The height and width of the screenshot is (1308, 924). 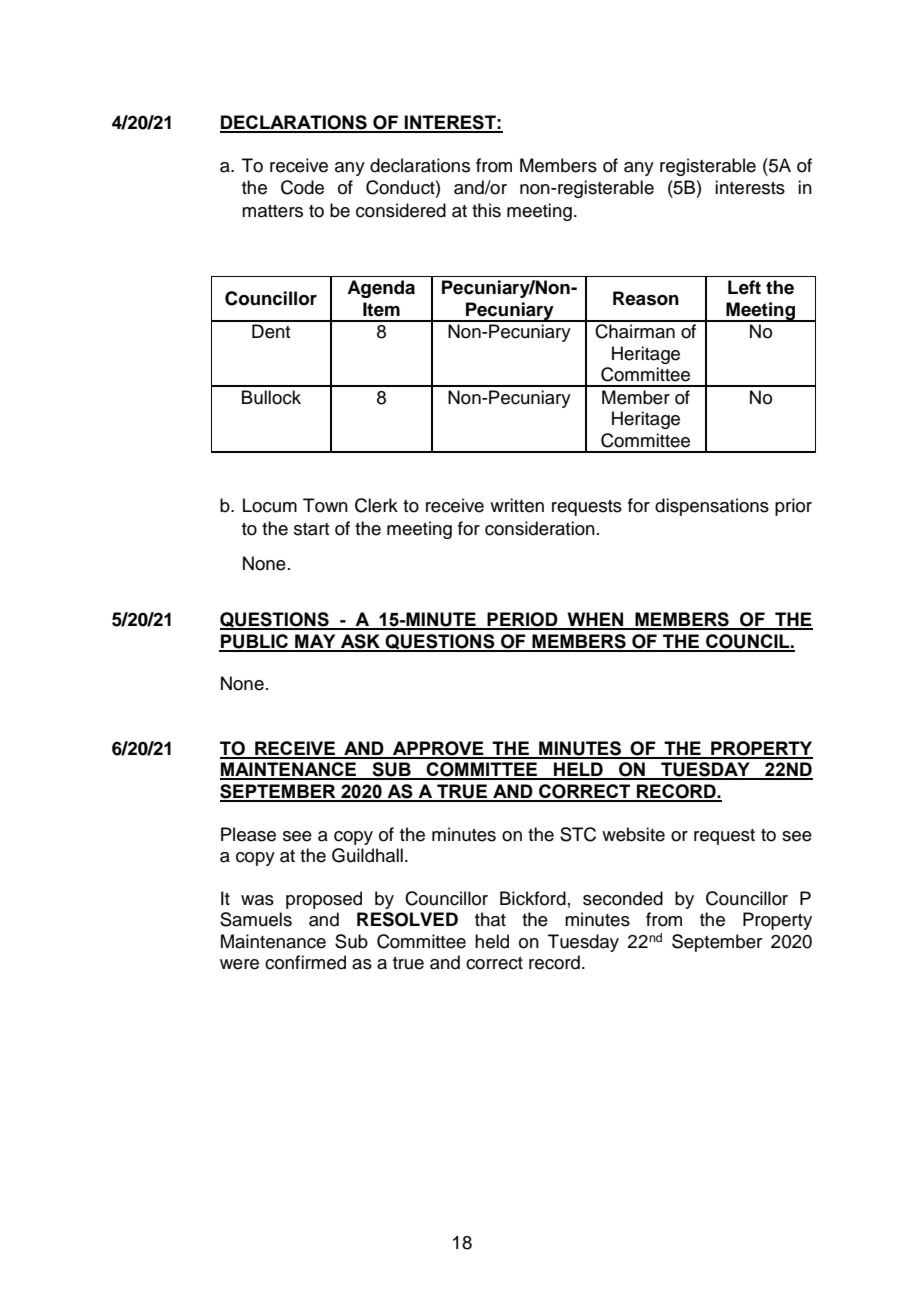 What do you see at coordinates (302, 187) in the screenshot?
I see `Code` at bounding box center [302, 187].
